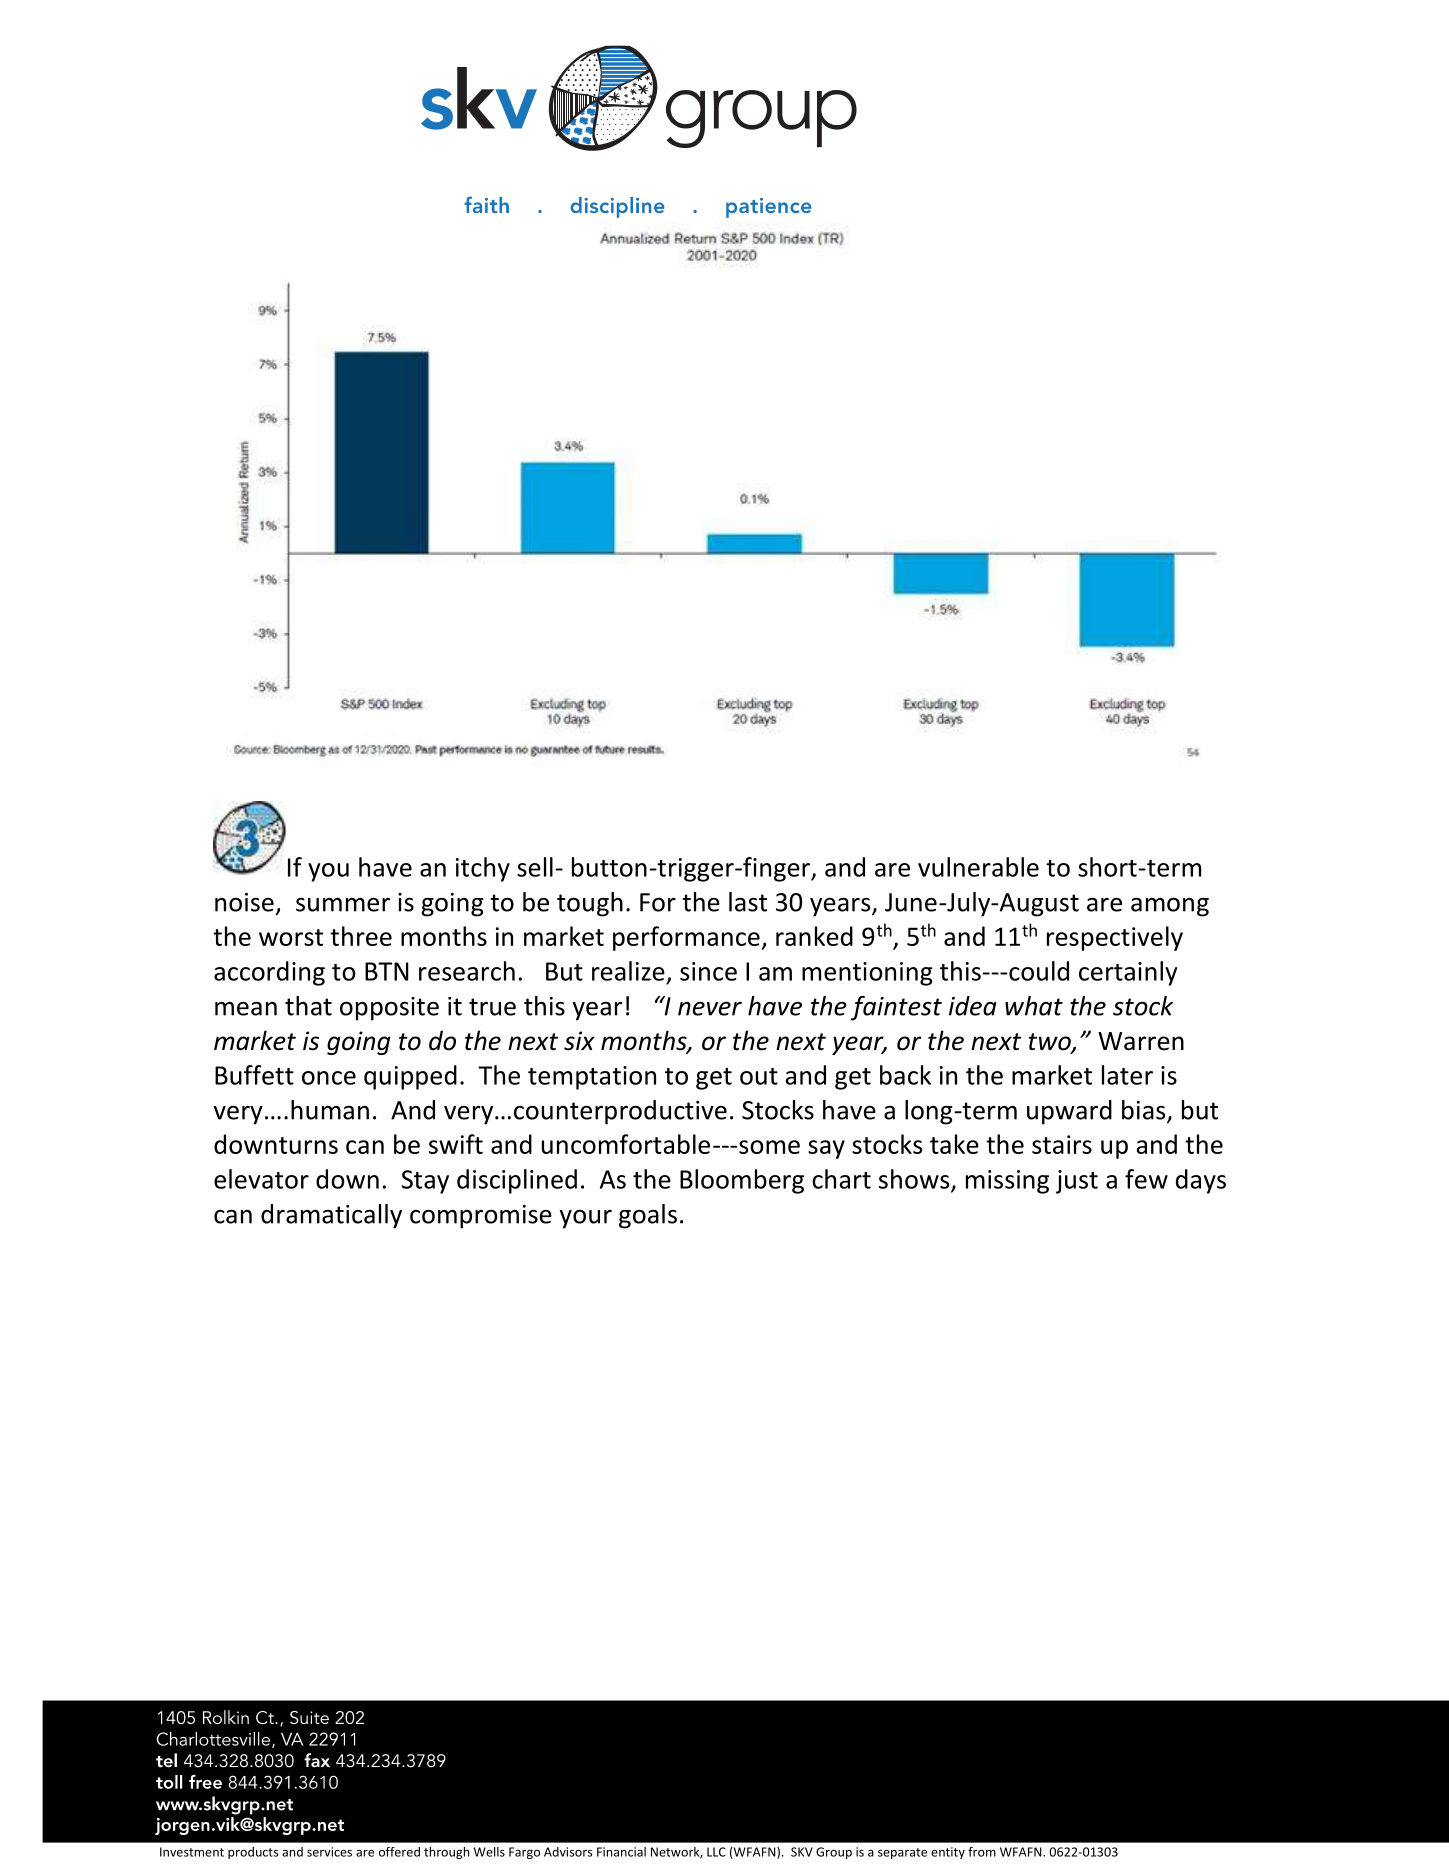 This screenshot has height=1875, width=1449. Describe the element at coordinates (948, 1853) in the screenshot. I see `entity` at that location.
